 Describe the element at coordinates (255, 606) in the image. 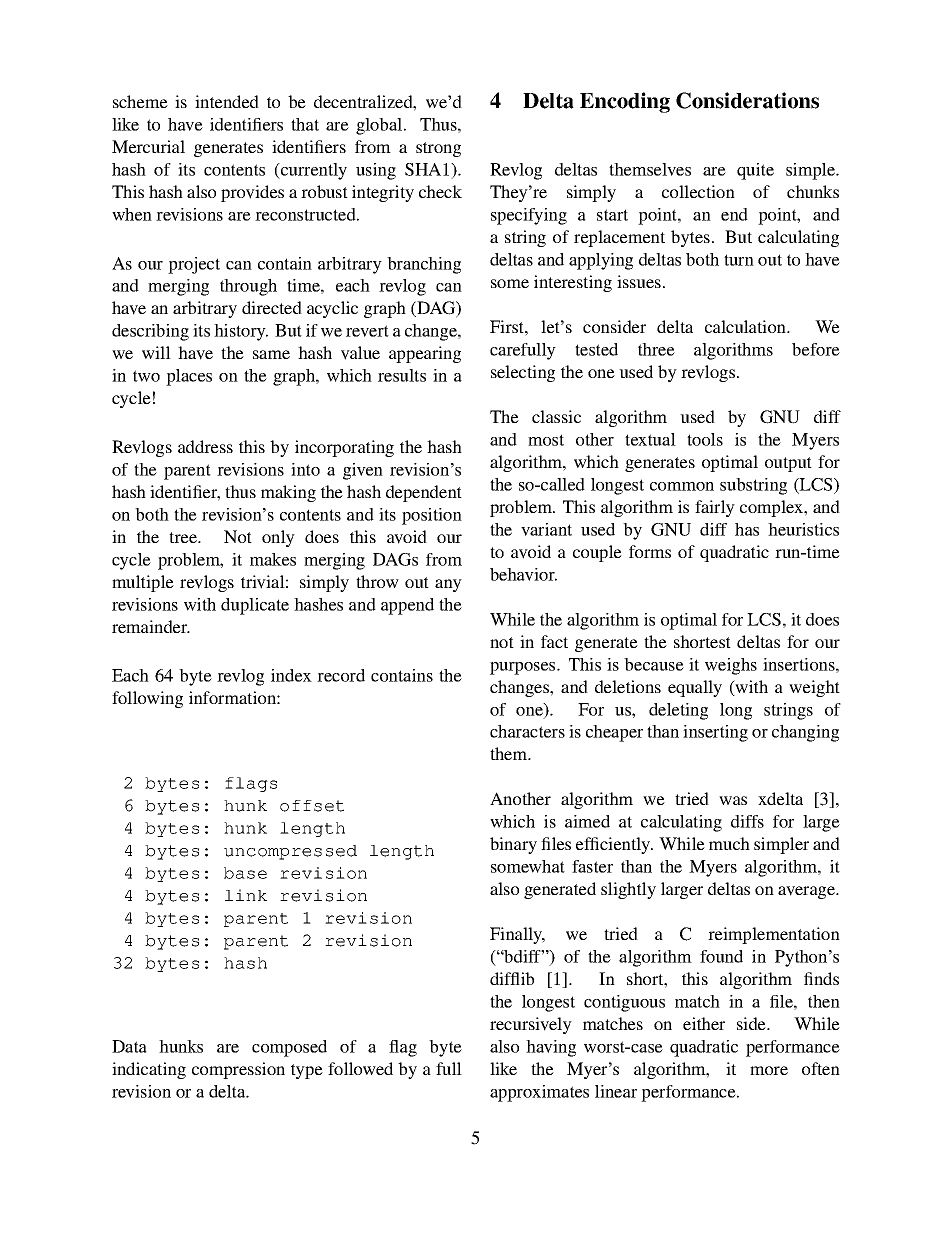

I see `duplicate` at that location.
